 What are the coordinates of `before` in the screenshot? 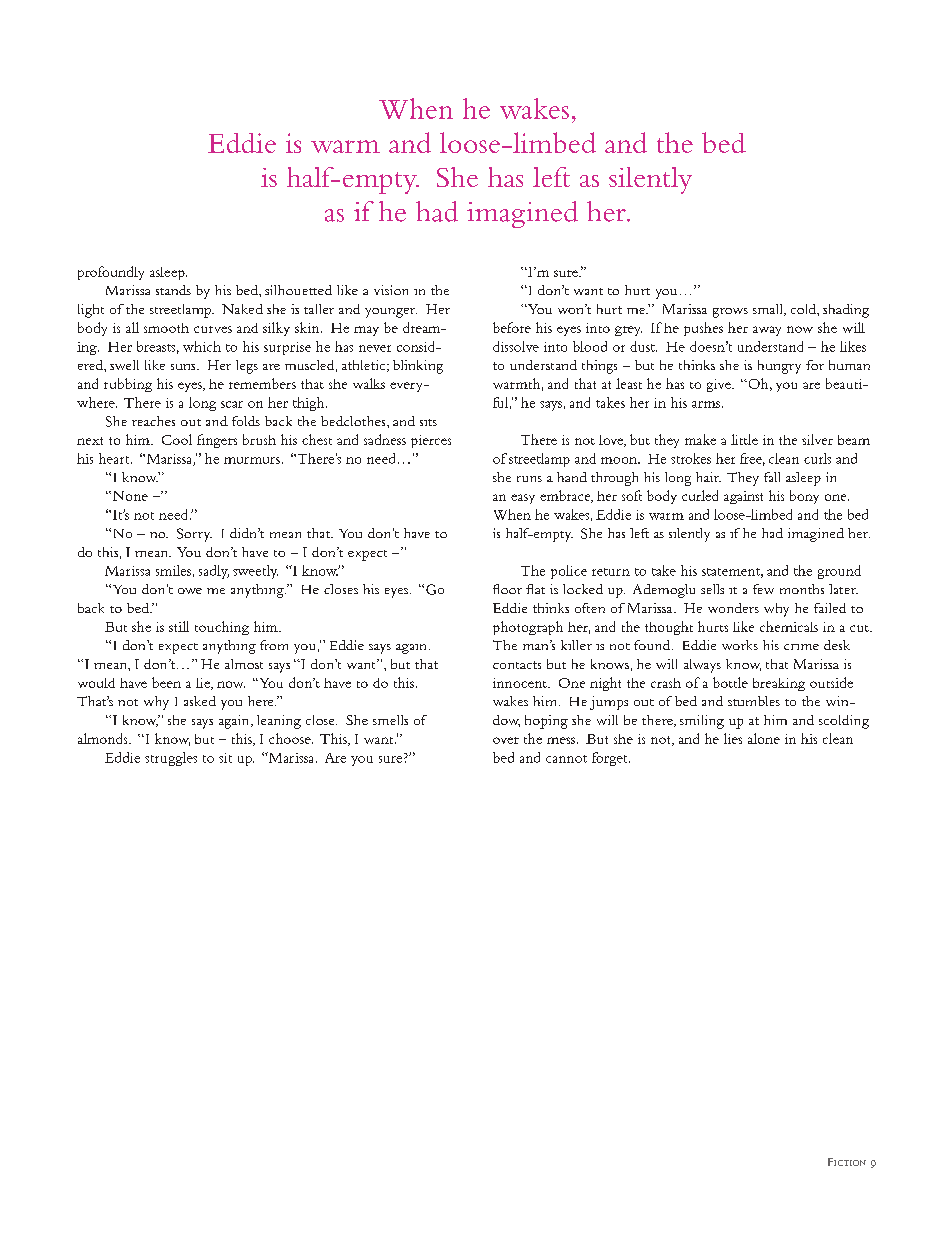 It's located at (512, 327).
